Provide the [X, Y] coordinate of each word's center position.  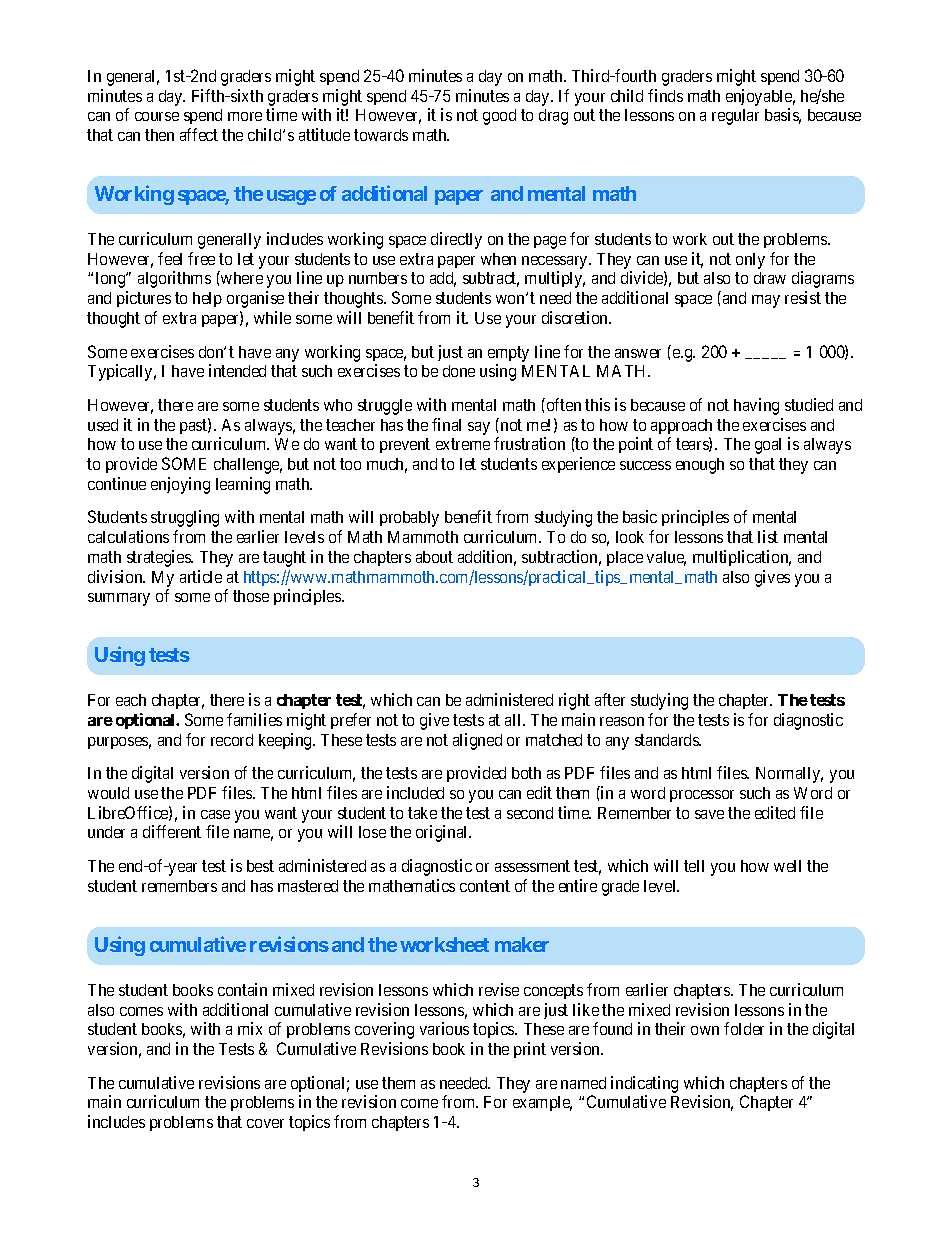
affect [199, 134]
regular [735, 117]
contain [242, 989]
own [705, 1030]
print [530, 1050]
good [499, 117]
